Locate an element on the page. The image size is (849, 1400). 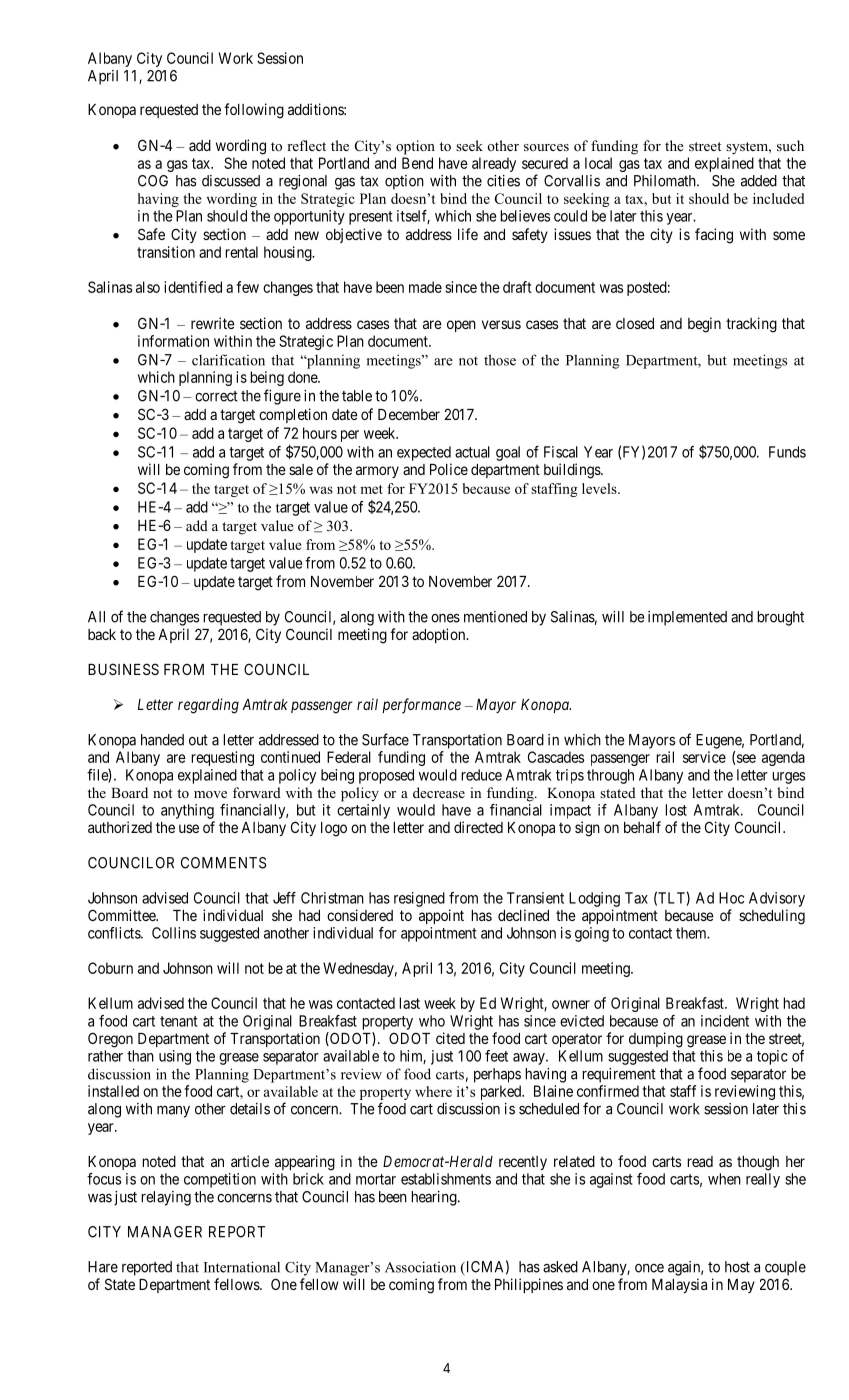
Bend is located at coordinates (417, 163).
